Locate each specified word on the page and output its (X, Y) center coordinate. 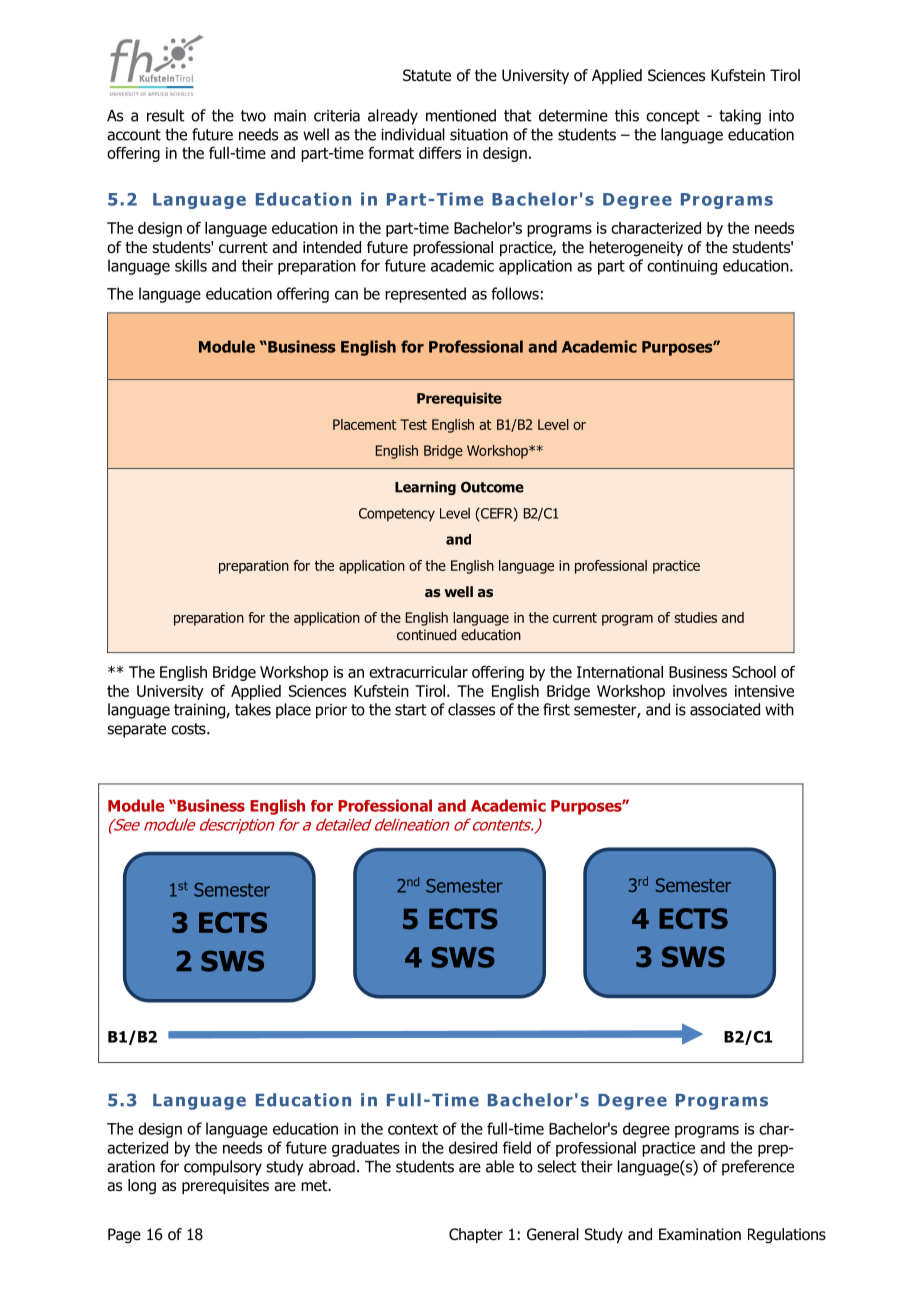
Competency (397, 515)
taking (740, 117)
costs (189, 729)
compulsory (223, 1168)
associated (725, 709)
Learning (425, 488)
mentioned (461, 115)
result (166, 115)
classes (471, 709)
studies (695, 617)
